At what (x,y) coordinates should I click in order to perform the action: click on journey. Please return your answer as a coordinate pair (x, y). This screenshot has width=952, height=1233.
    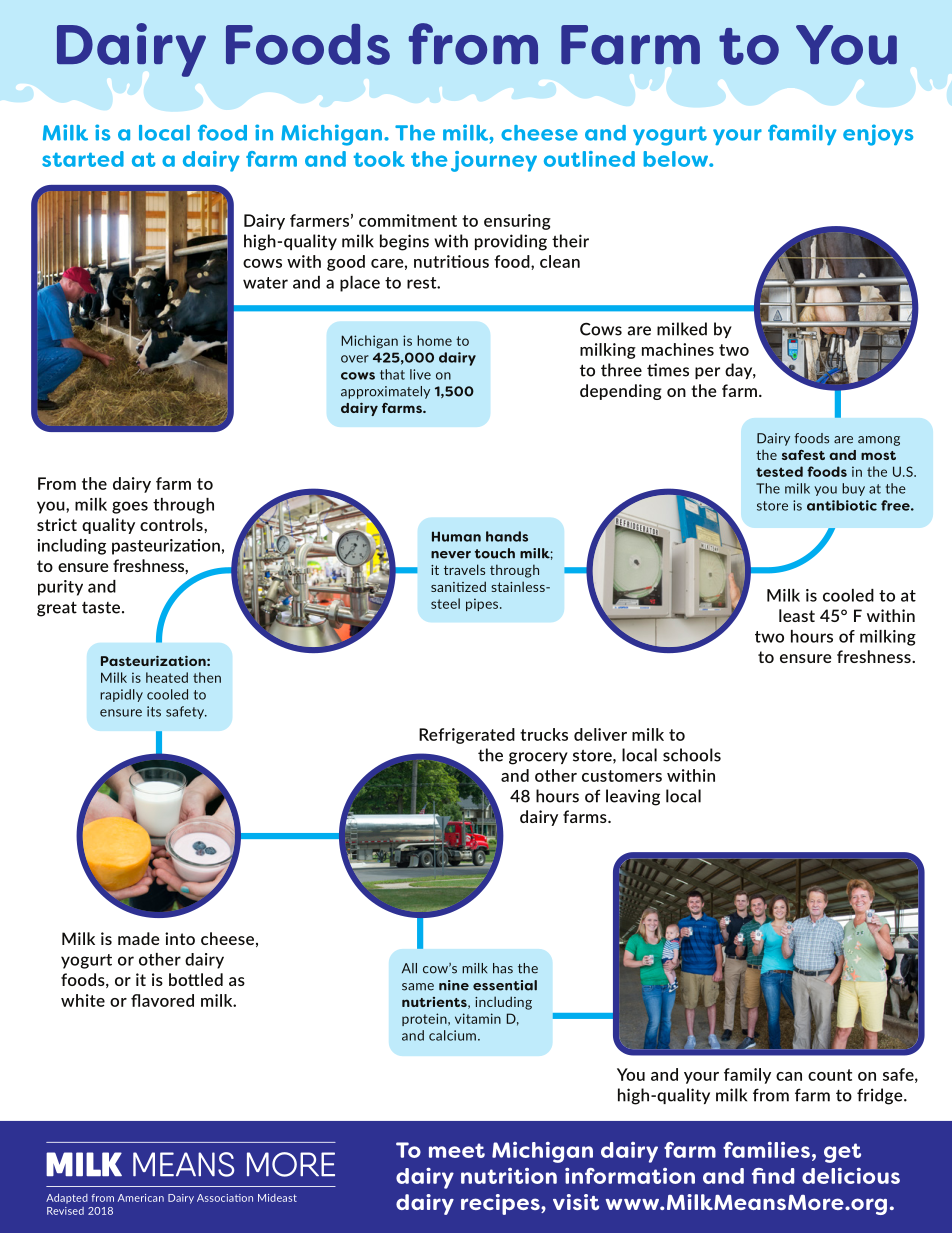
    Looking at the image, I should click on (494, 161).
